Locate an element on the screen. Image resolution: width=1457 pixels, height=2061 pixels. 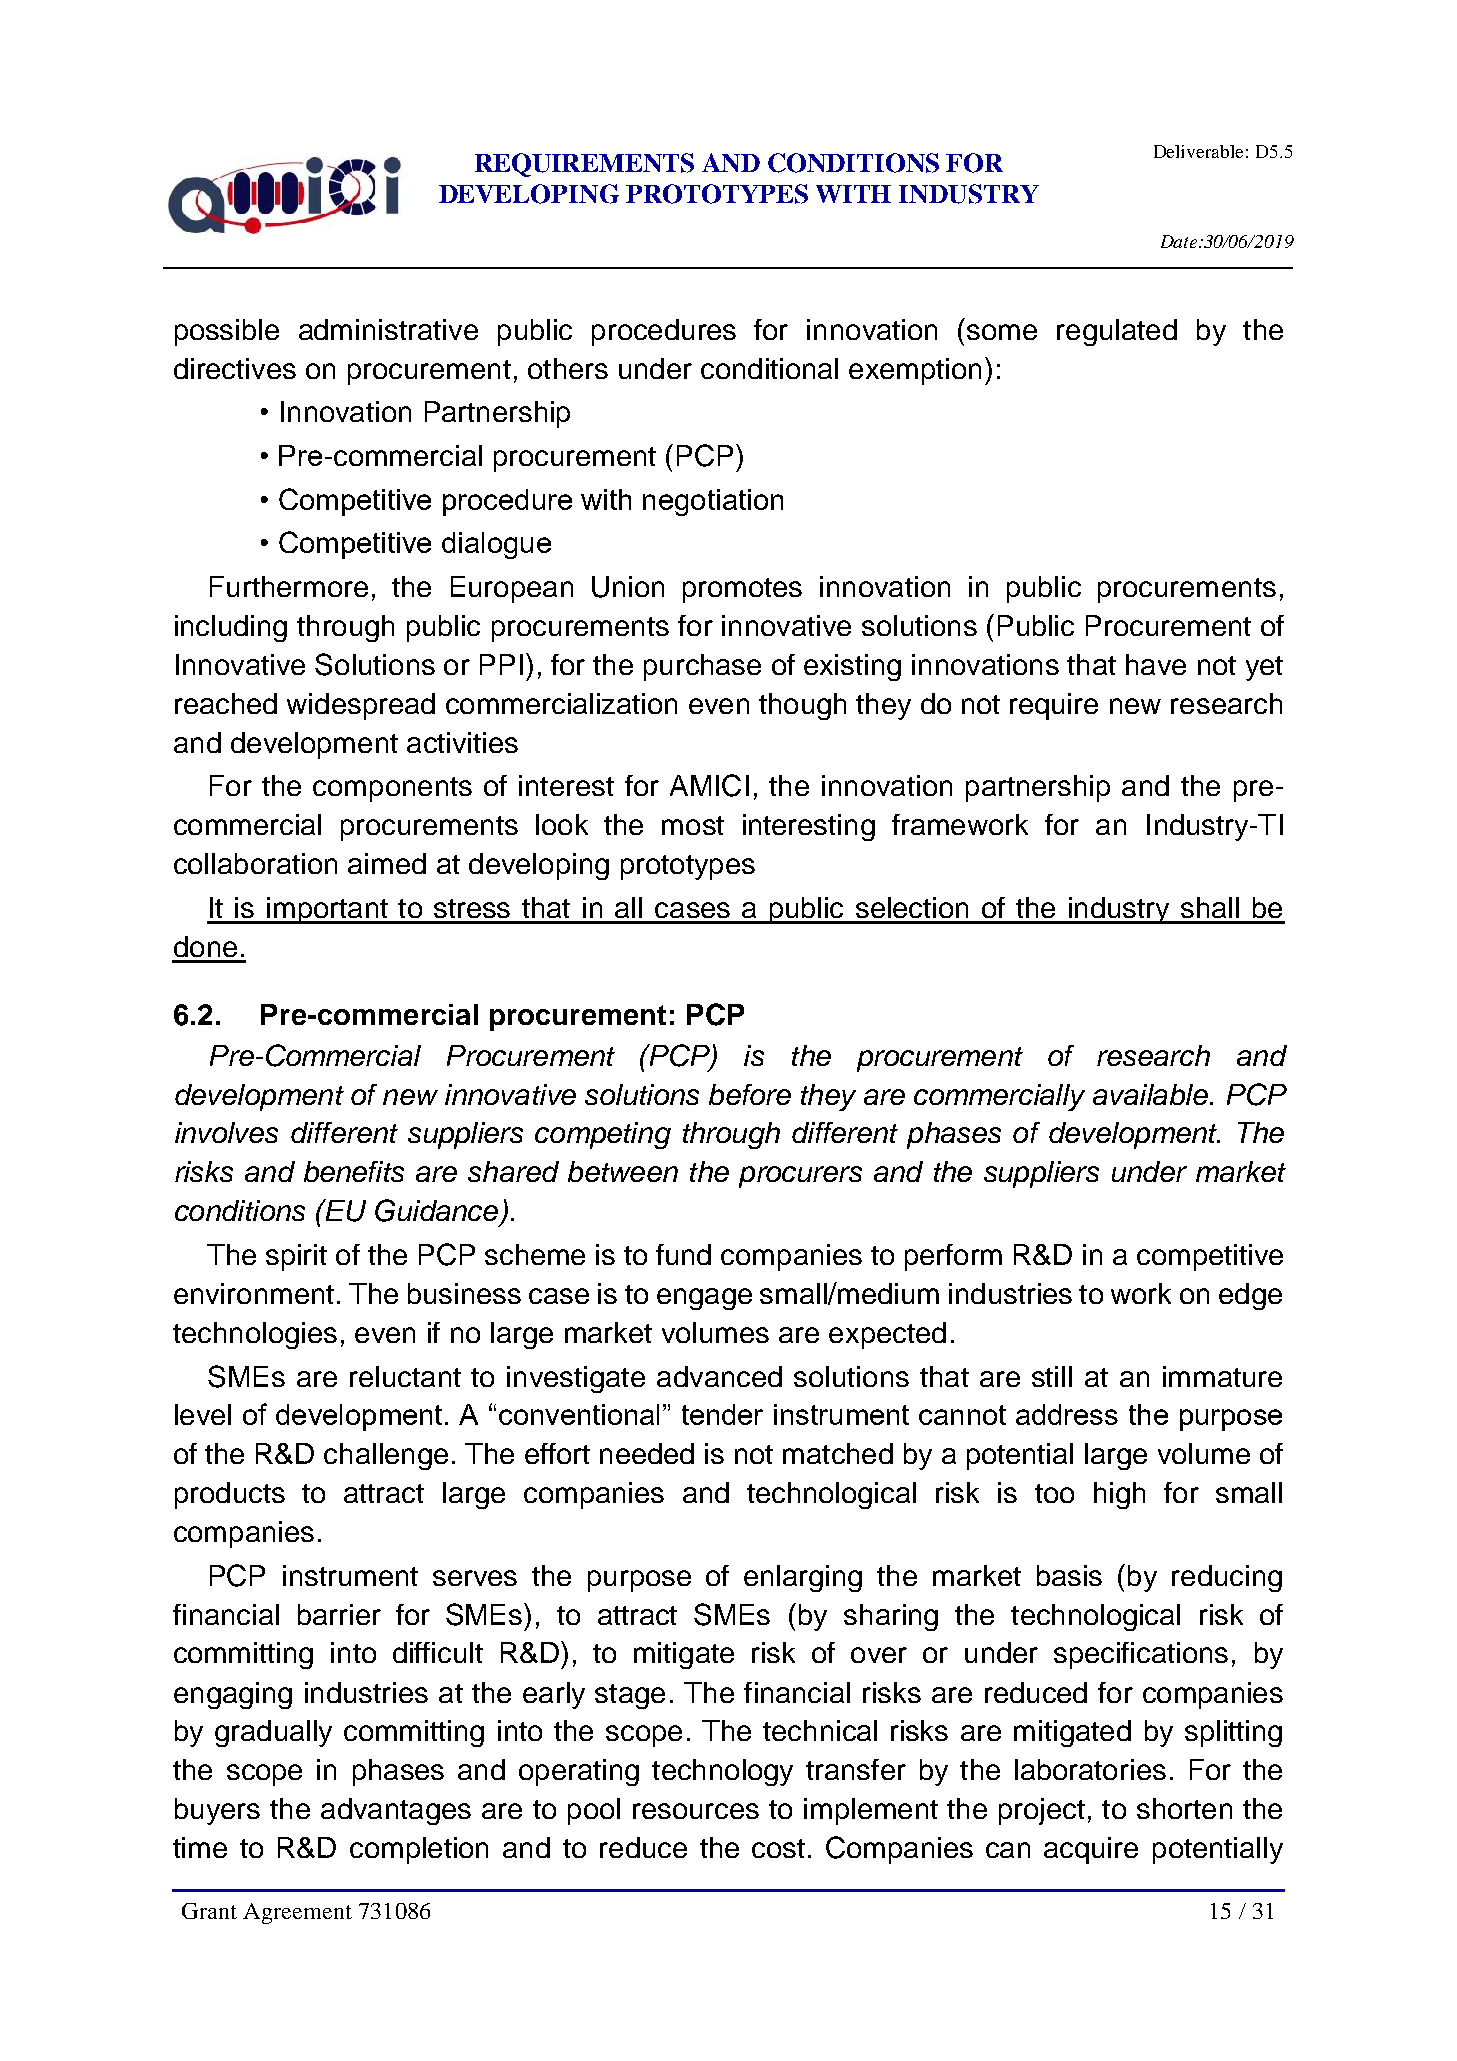
Agreement is located at coordinates (297, 1913).
